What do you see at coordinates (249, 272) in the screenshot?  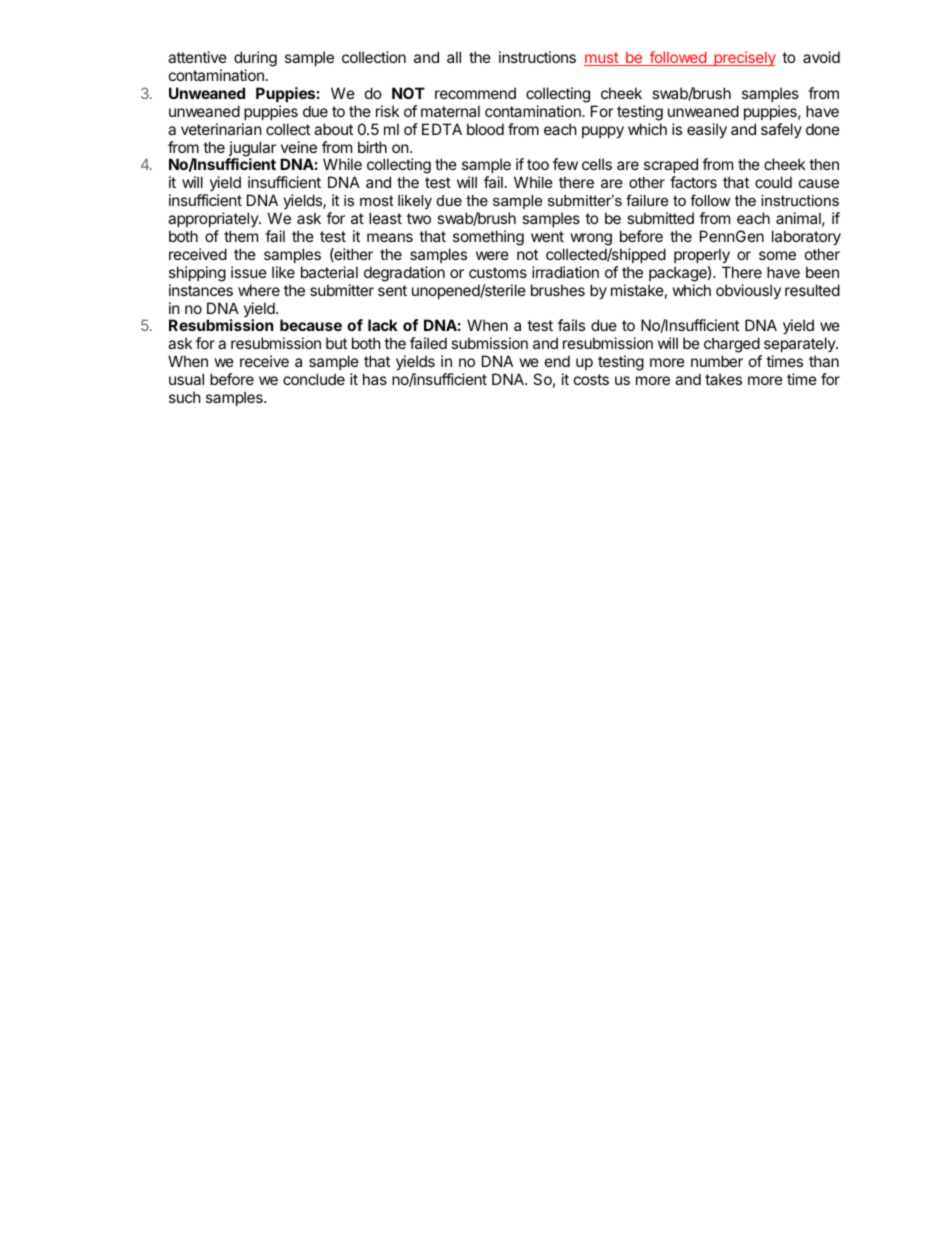 I see `issue` at bounding box center [249, 272].
